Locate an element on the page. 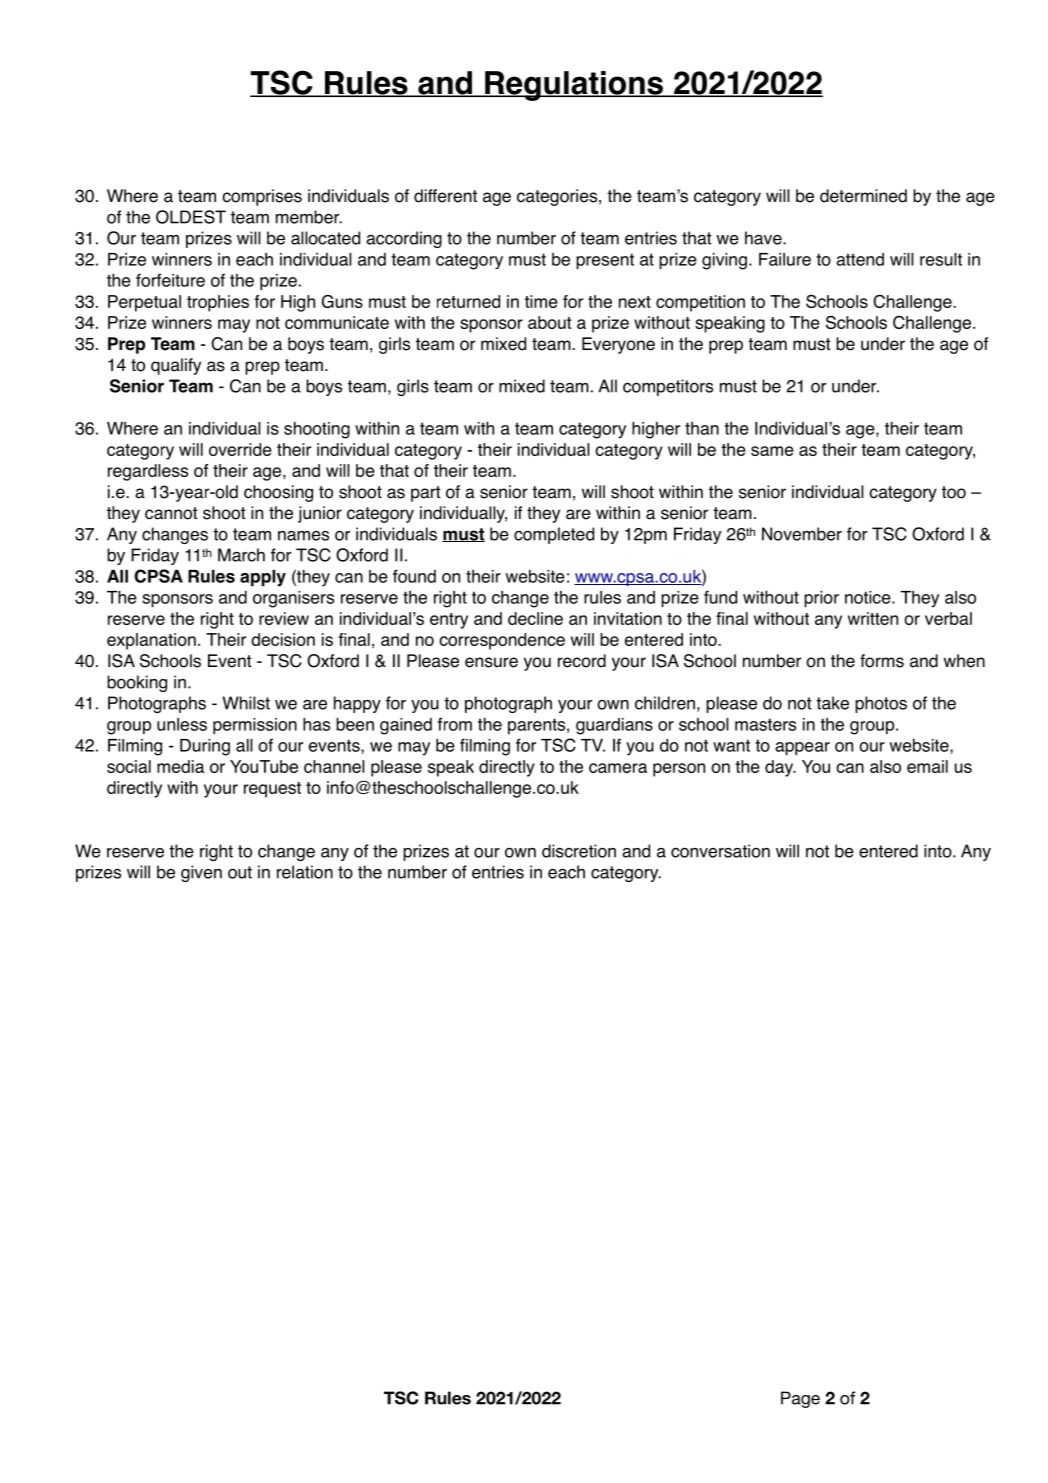 The width and height of the image is (1048, 1483). Regulations is located at coordinates (574, 86).
